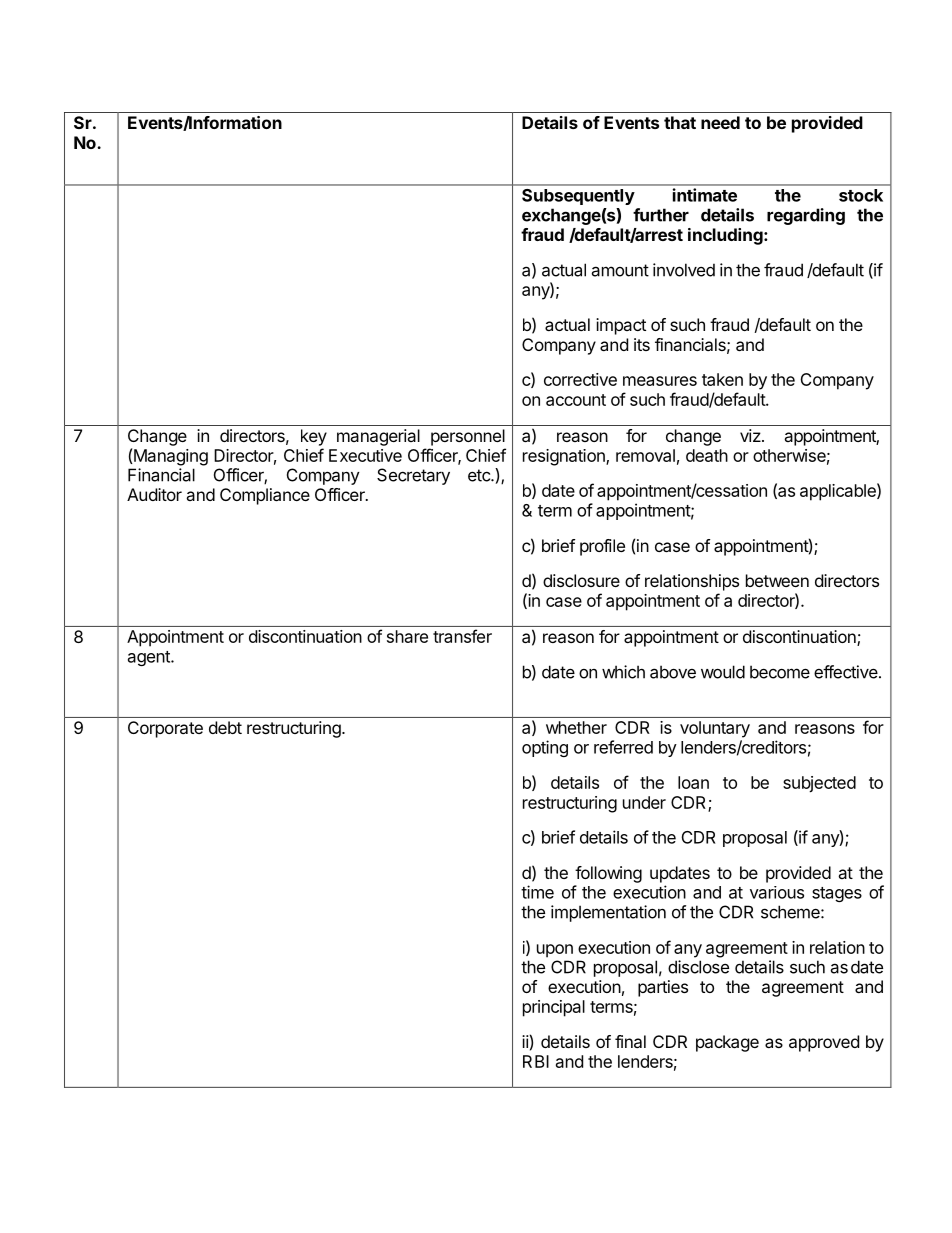  I want to click on etc, so click(480, 475).
